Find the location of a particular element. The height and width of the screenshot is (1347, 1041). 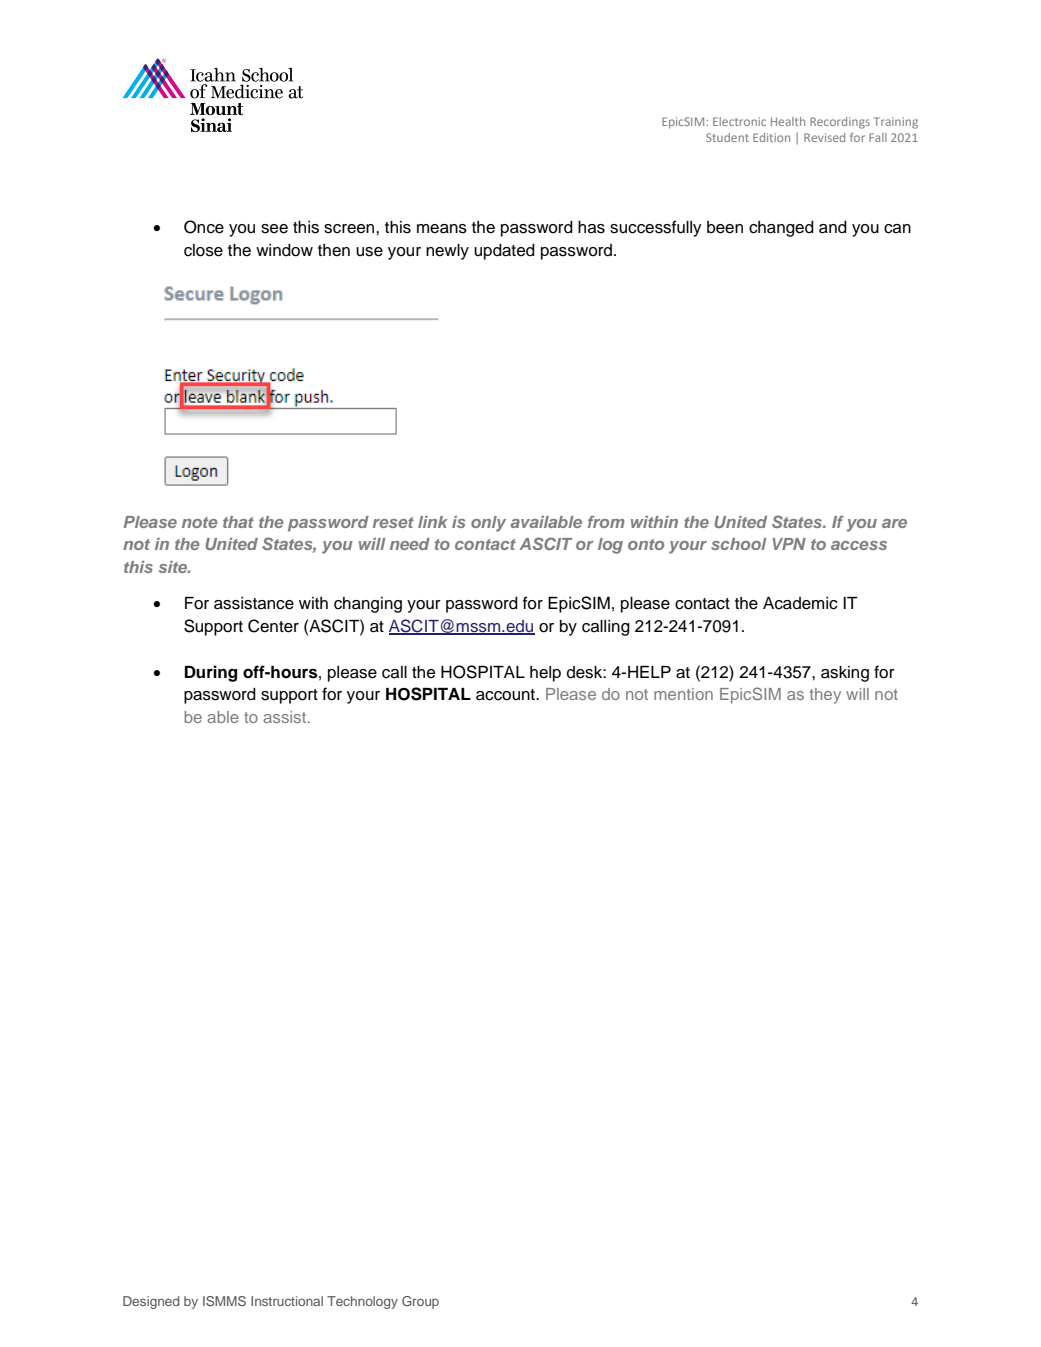

Once is located at coordinates (204, 227).
